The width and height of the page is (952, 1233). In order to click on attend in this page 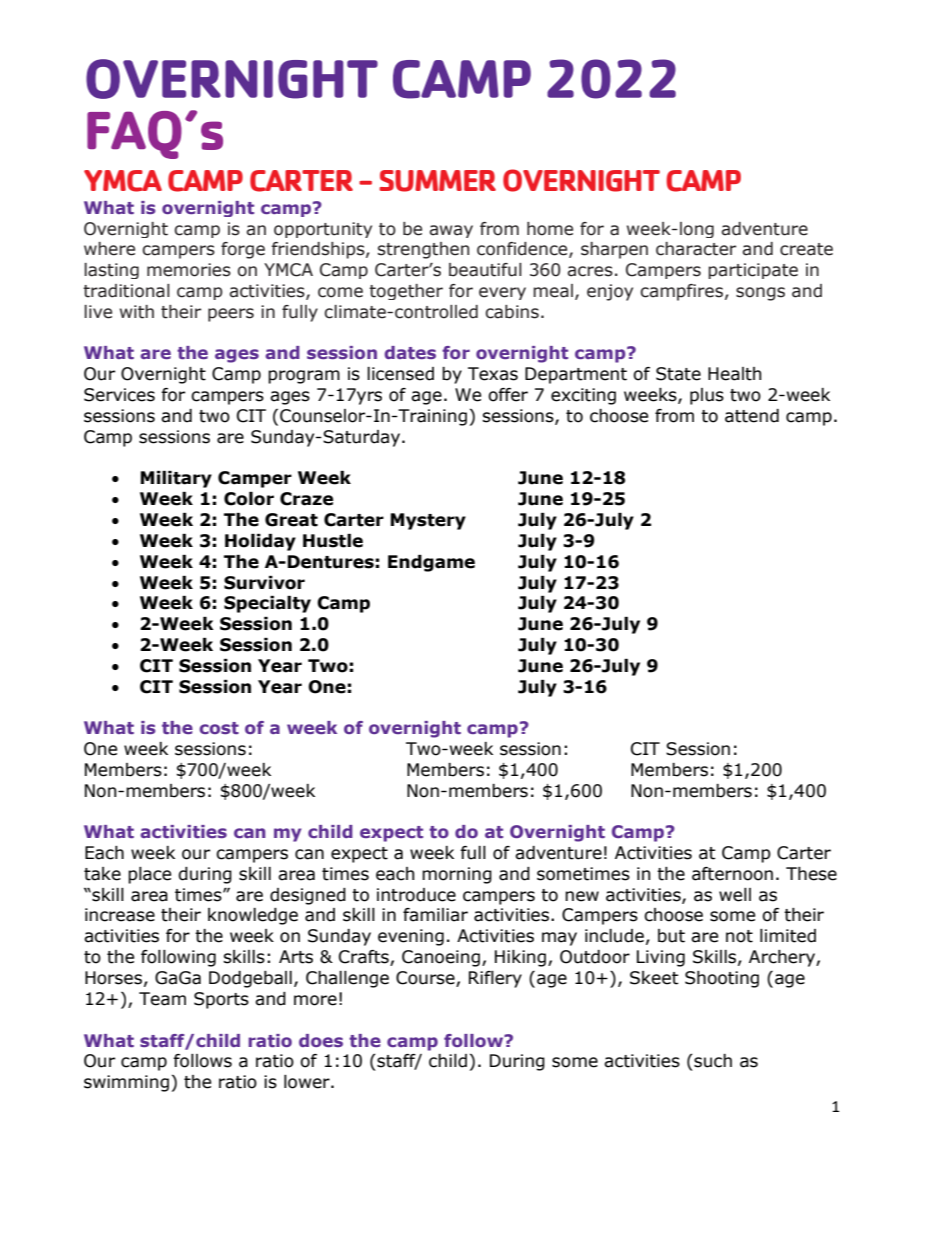, I will do `click(752, 416)`.
